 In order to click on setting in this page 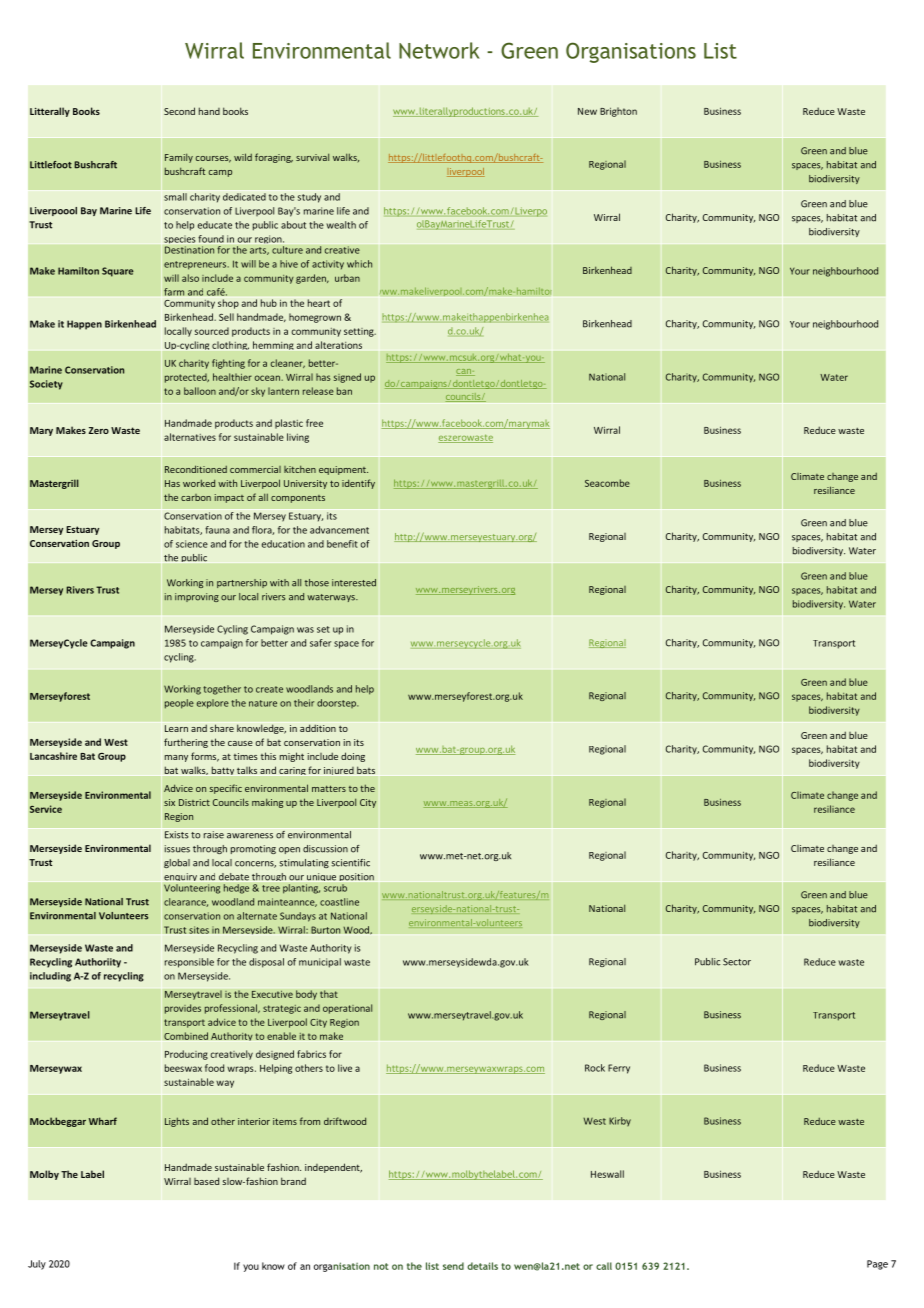, I will do `click(360, 332)`.
